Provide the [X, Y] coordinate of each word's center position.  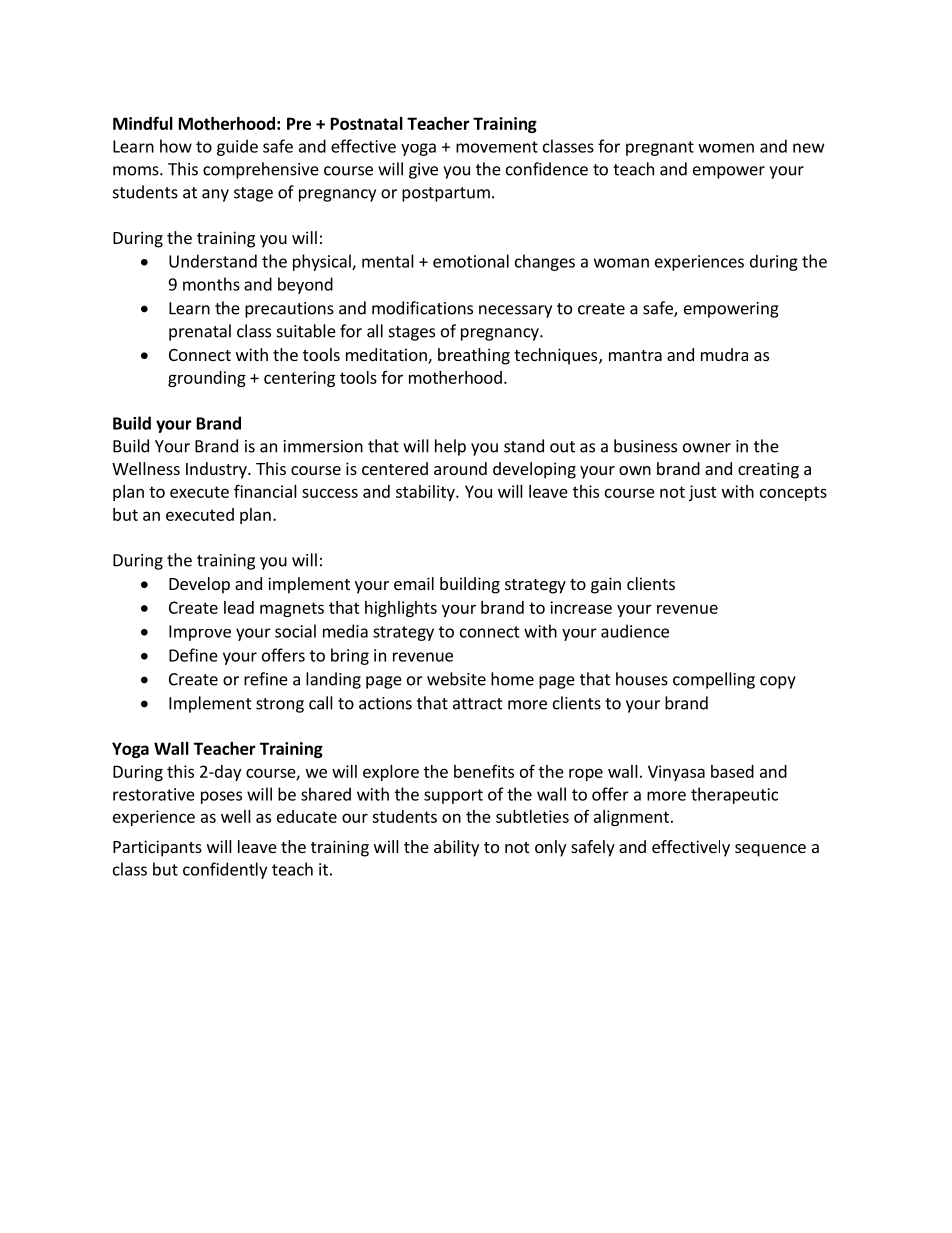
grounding [207, 379]
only [550, 848]
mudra [724, 354]
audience [635, 631]
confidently [225, 870]
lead [239, 607]
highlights [401, 609]
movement [497, 147]
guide [237, 147]
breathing [474, 356]
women [726, 148]
